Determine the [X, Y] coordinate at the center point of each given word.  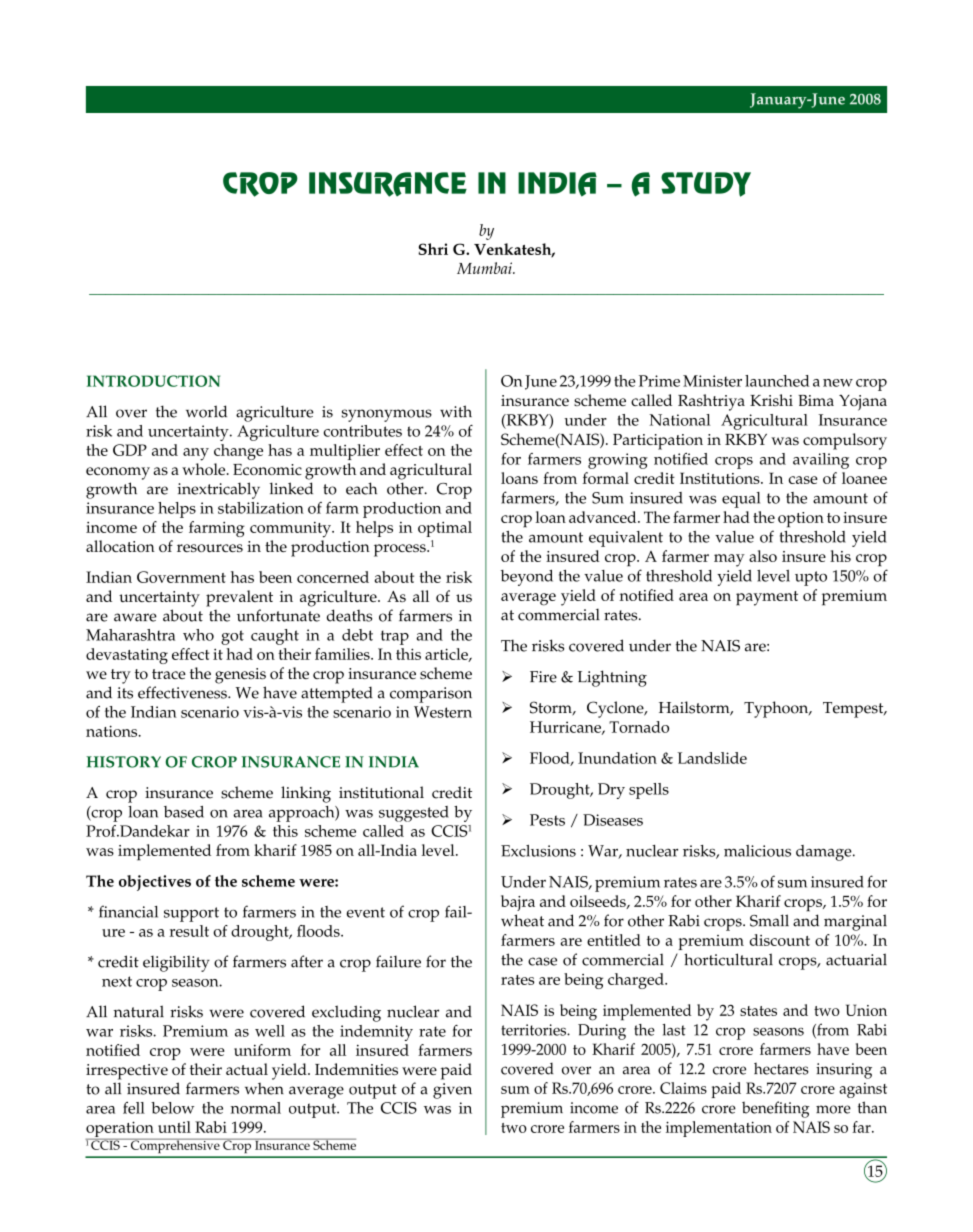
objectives [155, 883]
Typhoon [777, 709]
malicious [757, 851]
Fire [543, 677]
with [456, 411]
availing [821, 461]
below [172, 1108]
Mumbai [486, 268]
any [196, 454]
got [232, 637]
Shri [433, 249]
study [706, 184]
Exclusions [538, 851]
